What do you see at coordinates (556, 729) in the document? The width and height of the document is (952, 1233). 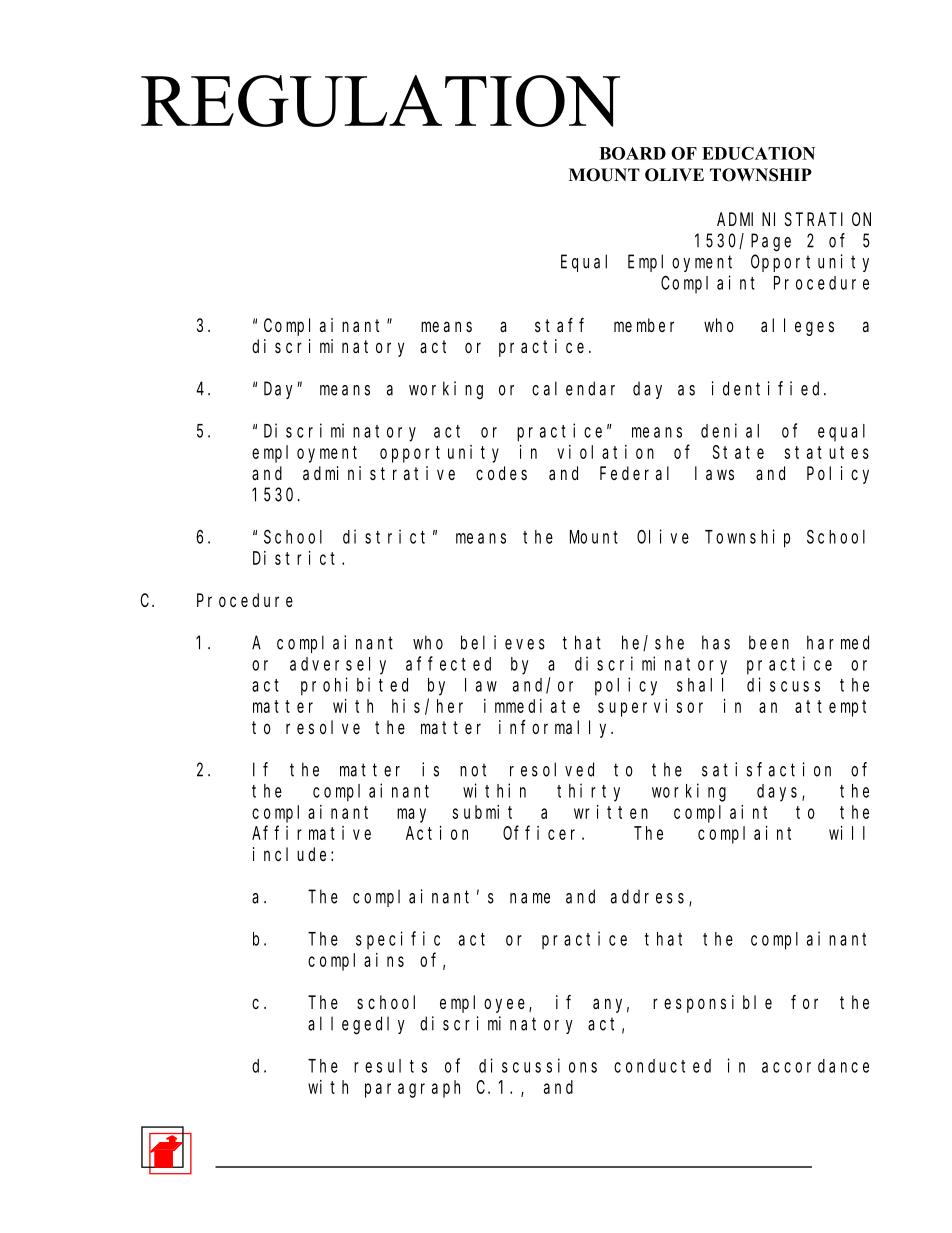 I see `informally` at bounding box center [556, 729].
